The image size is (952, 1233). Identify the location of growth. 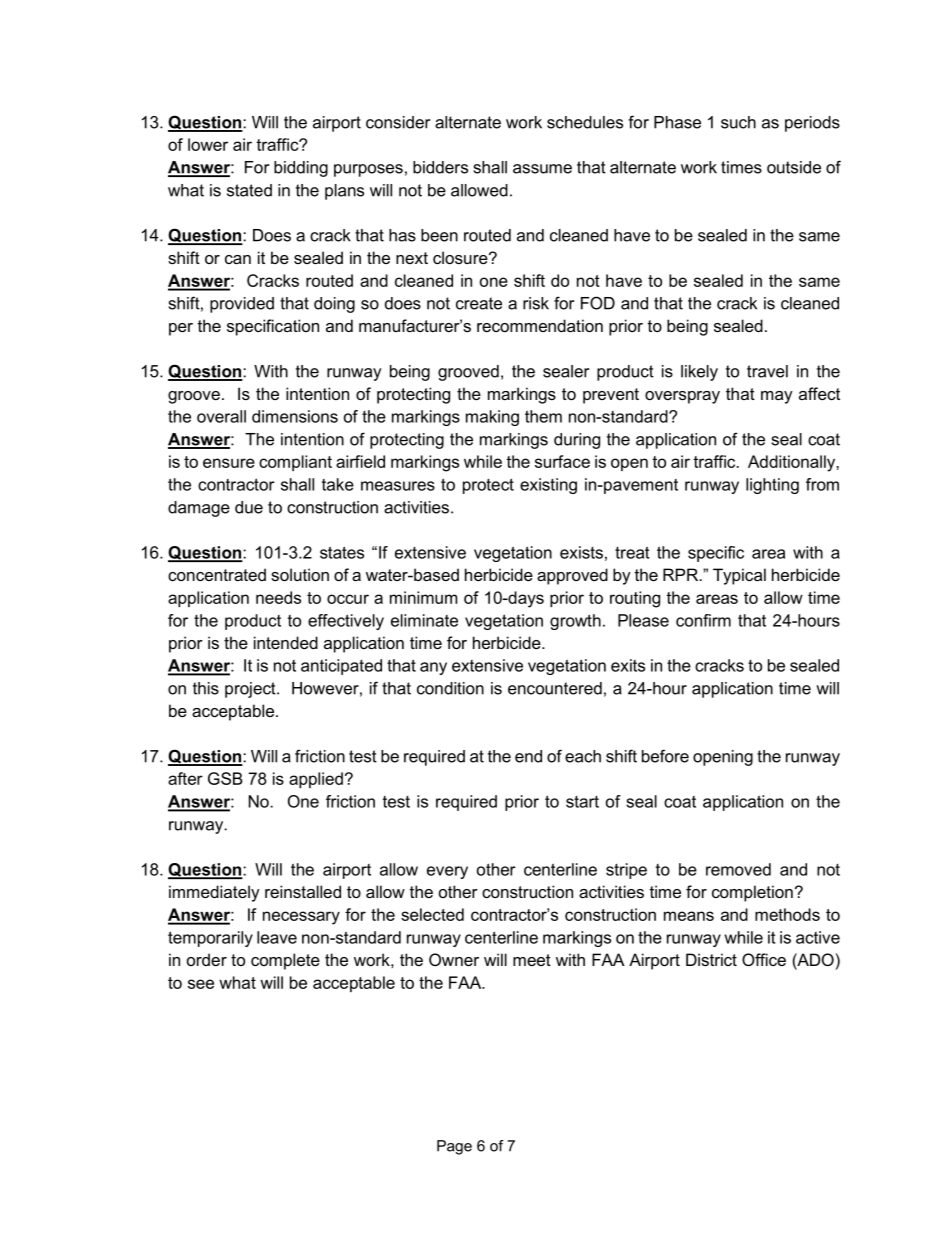
(575, 622).
